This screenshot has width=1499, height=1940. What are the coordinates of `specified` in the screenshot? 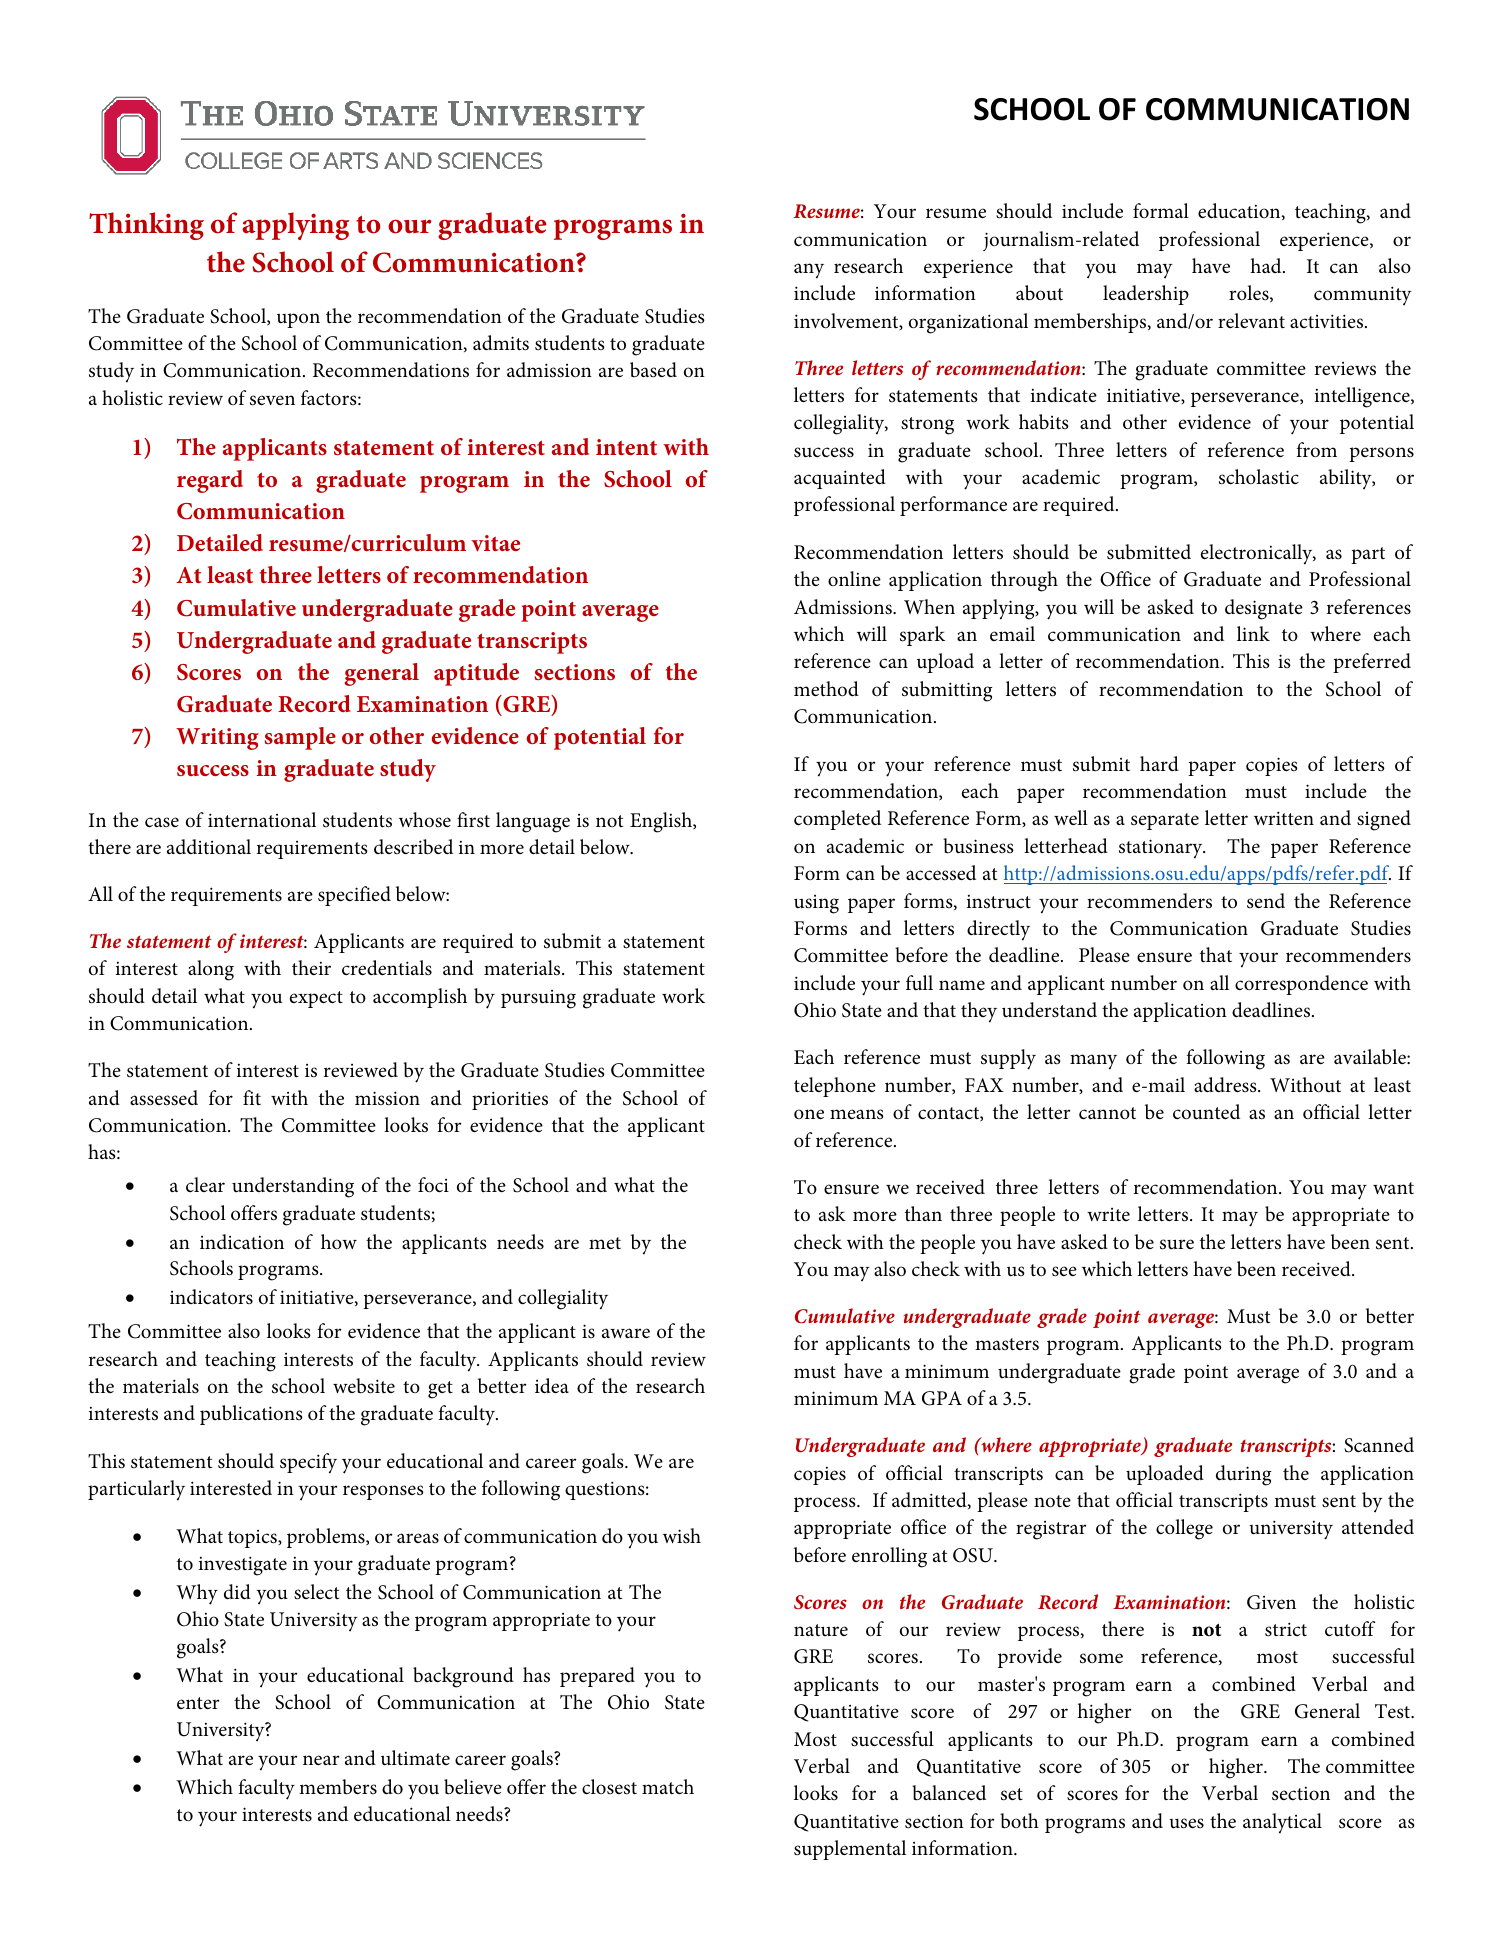 It's located at (354, 896).
